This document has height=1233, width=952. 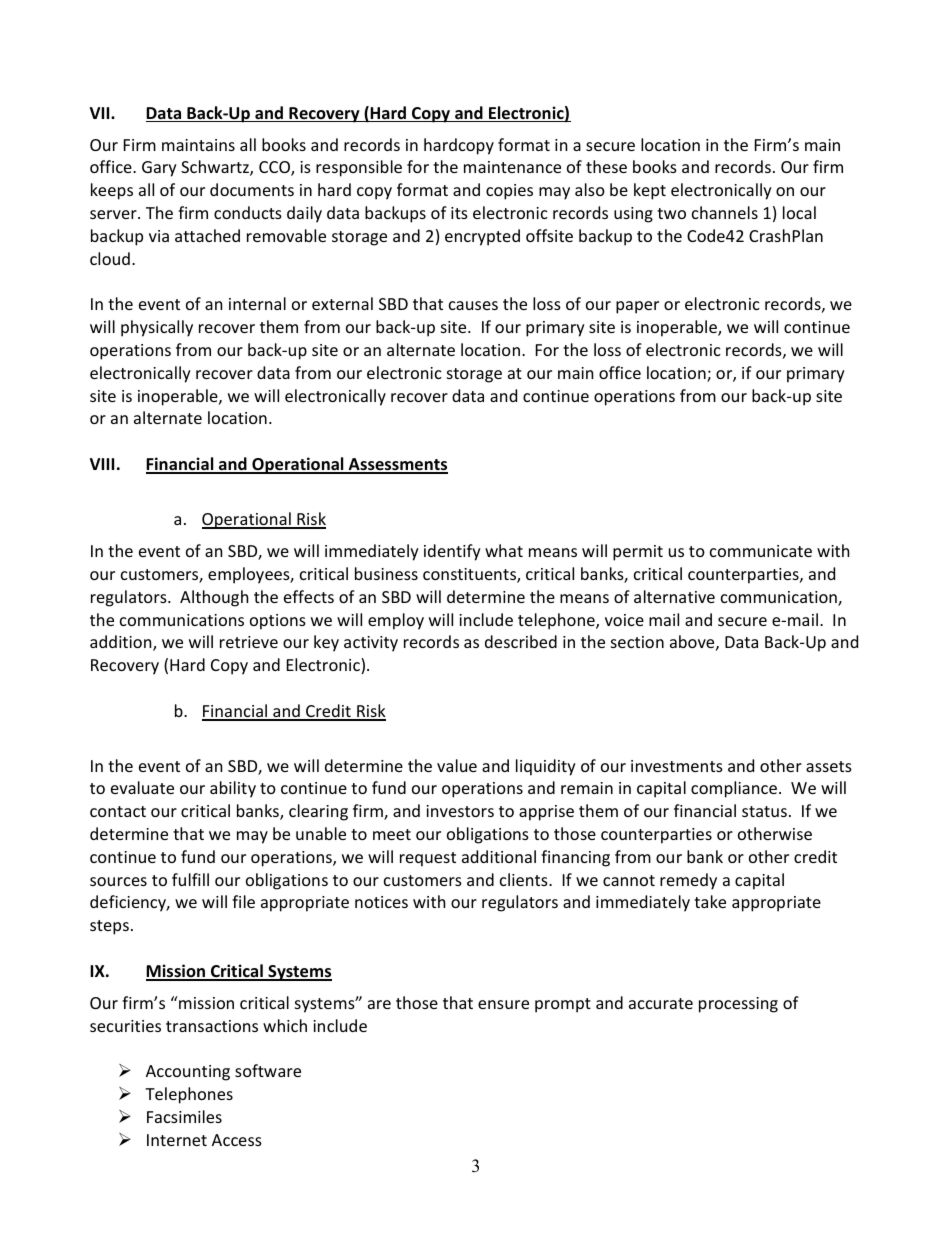 What do you see at coordinates (428, 859) in the document?
I see `request` at bounding box center [428, 859].
